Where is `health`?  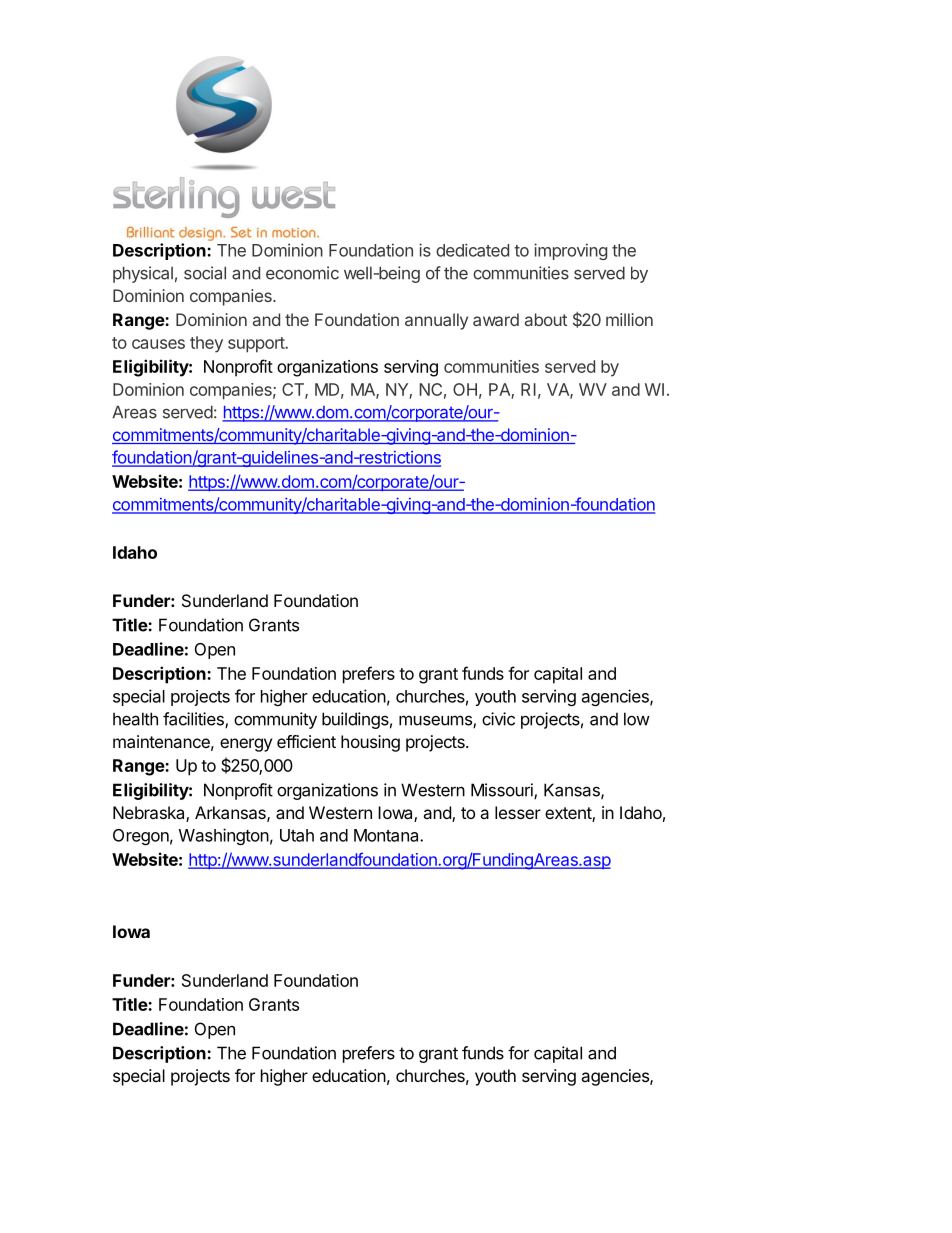 health is located at coordinates (135, 719).
